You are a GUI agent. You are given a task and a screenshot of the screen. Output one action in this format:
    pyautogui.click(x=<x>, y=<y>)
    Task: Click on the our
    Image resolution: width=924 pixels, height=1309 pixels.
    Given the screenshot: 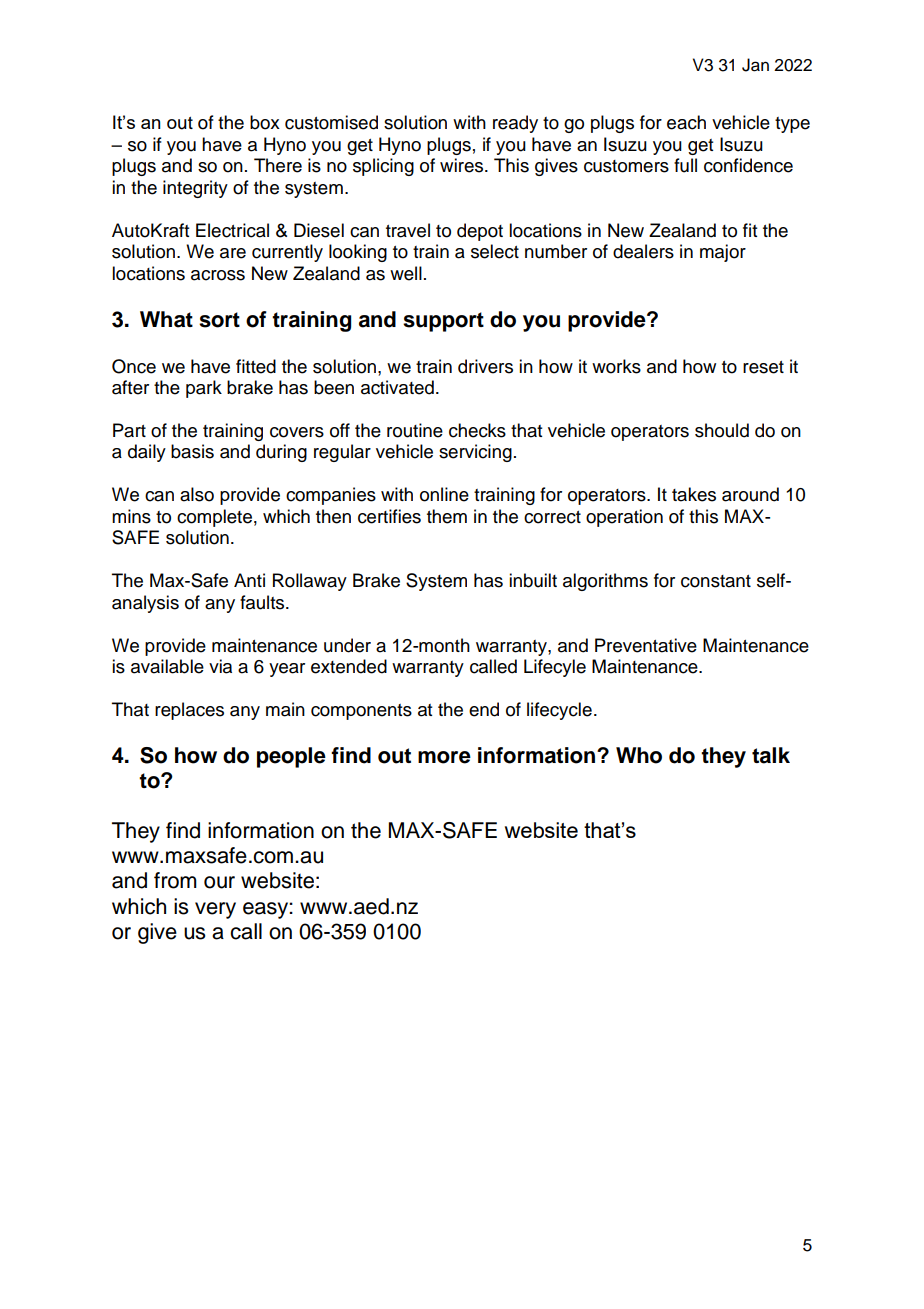 What is the action you would take?
    pyautogui.click(x=219, y=882)
